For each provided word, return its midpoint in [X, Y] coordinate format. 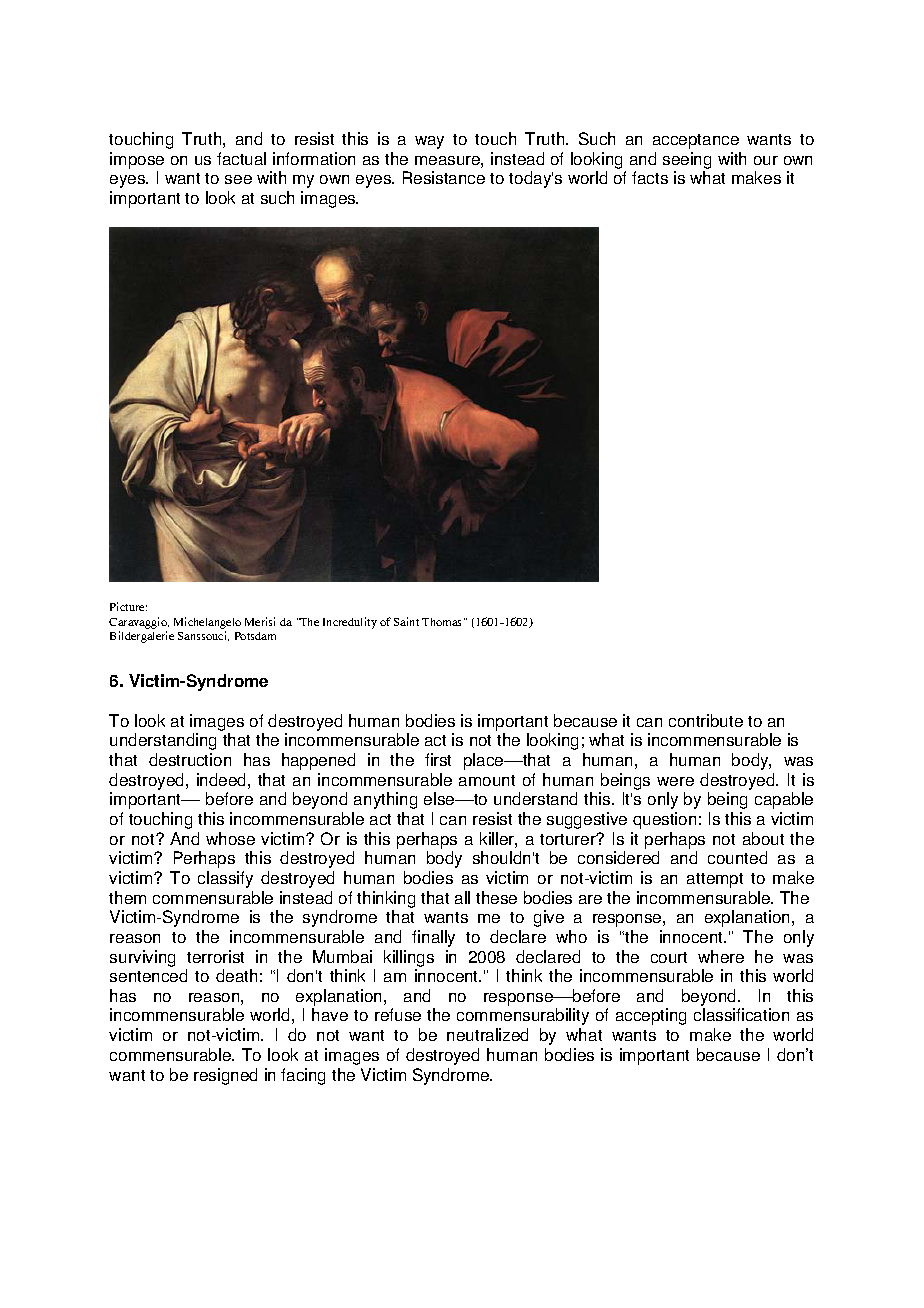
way [429, 142]
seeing [687, 160]
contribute [706, 720]
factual [241, 158]
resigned [225, 1076]
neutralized [487, 1034]
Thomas [443, 622]
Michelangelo [207, 623]
